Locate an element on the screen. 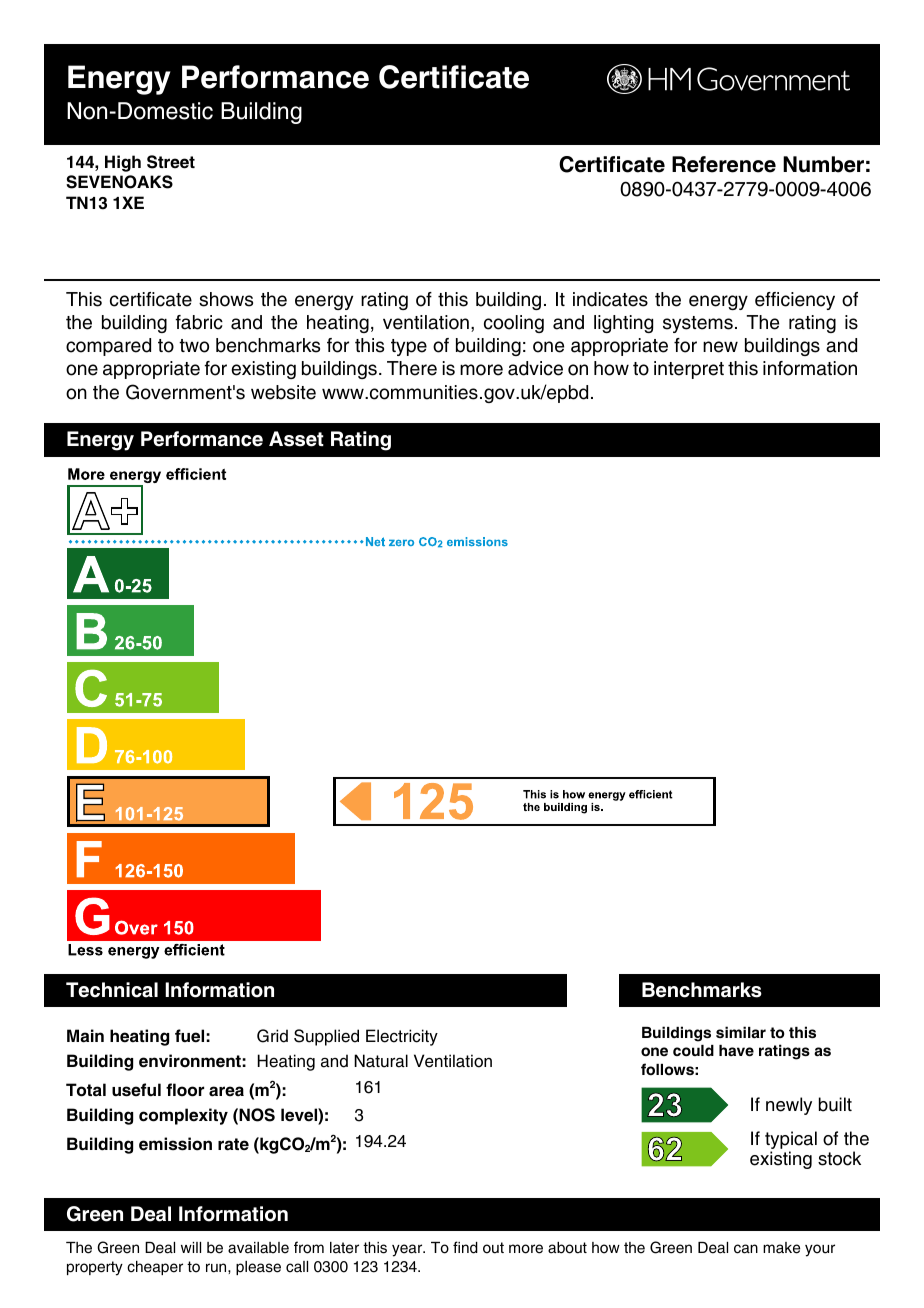 The height and width of the screenshot is (1308, 924). will is located at coordinates (191, 1247).
